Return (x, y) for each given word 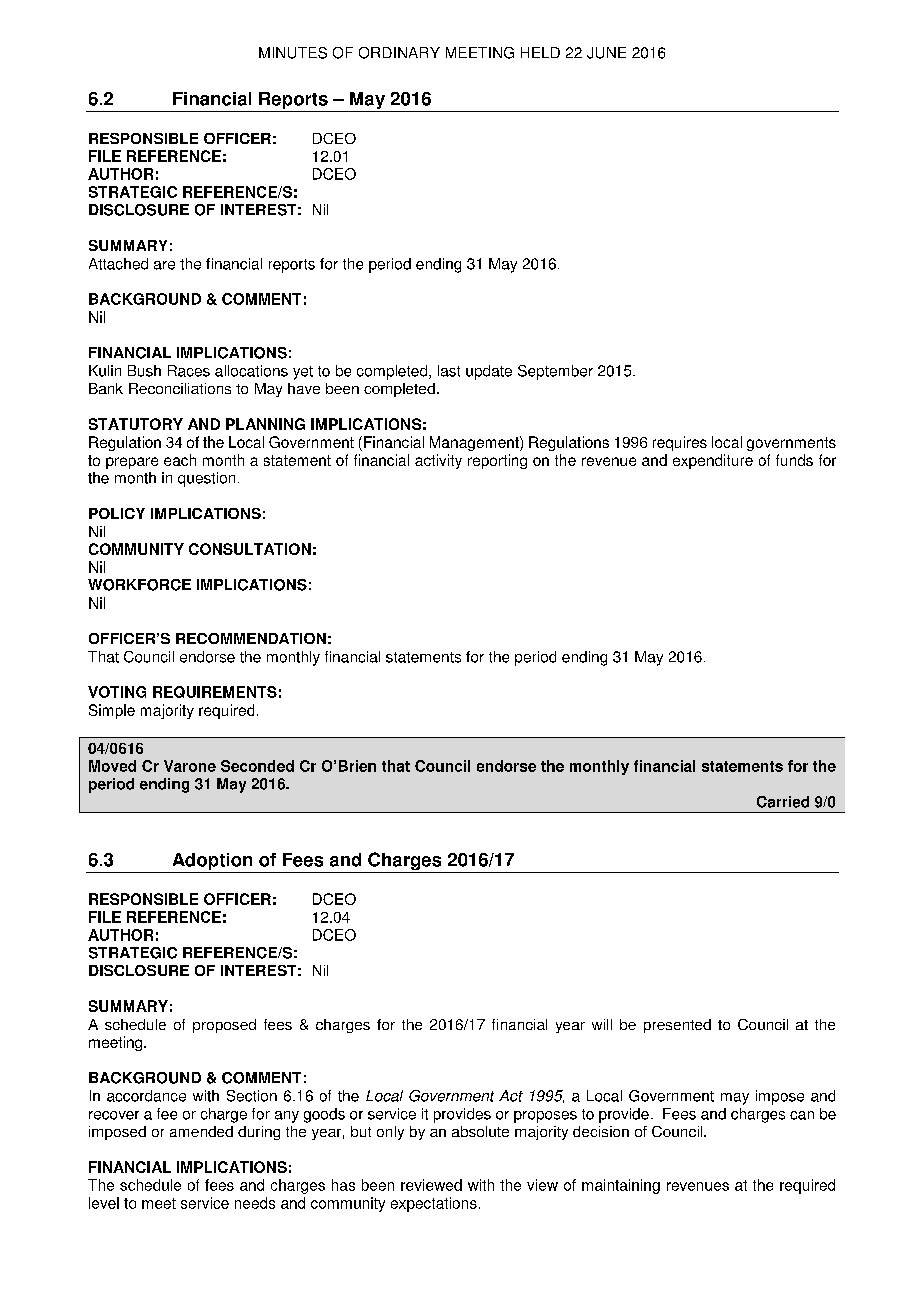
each (180, 460)
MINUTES (293, 53)
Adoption (212, 863)
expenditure (713, 461)
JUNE (606, 53)
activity (438, 461)
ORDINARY (399, 53)
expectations (434, 1204)
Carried (783, 802)
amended (201, 1131)
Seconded (257, 766)
